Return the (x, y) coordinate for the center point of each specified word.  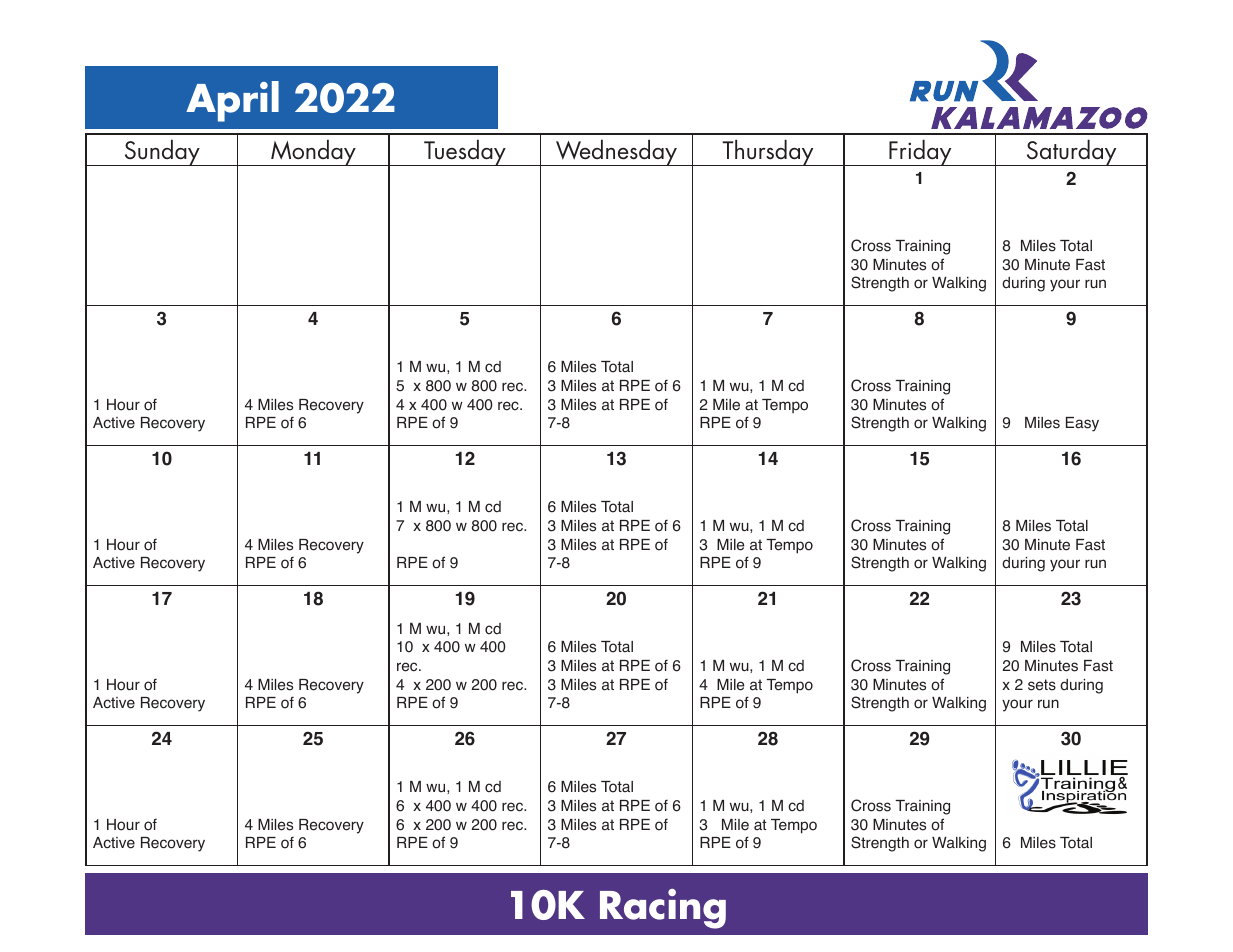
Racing (663, 909)
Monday (313, 152)
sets (1042, 685)
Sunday (162, 152)
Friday (920, 152)
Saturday (1071, 152)
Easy (1082, 424)
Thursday (768, 152)
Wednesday (617, 152)
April (232, 101)
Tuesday (465, 152)
